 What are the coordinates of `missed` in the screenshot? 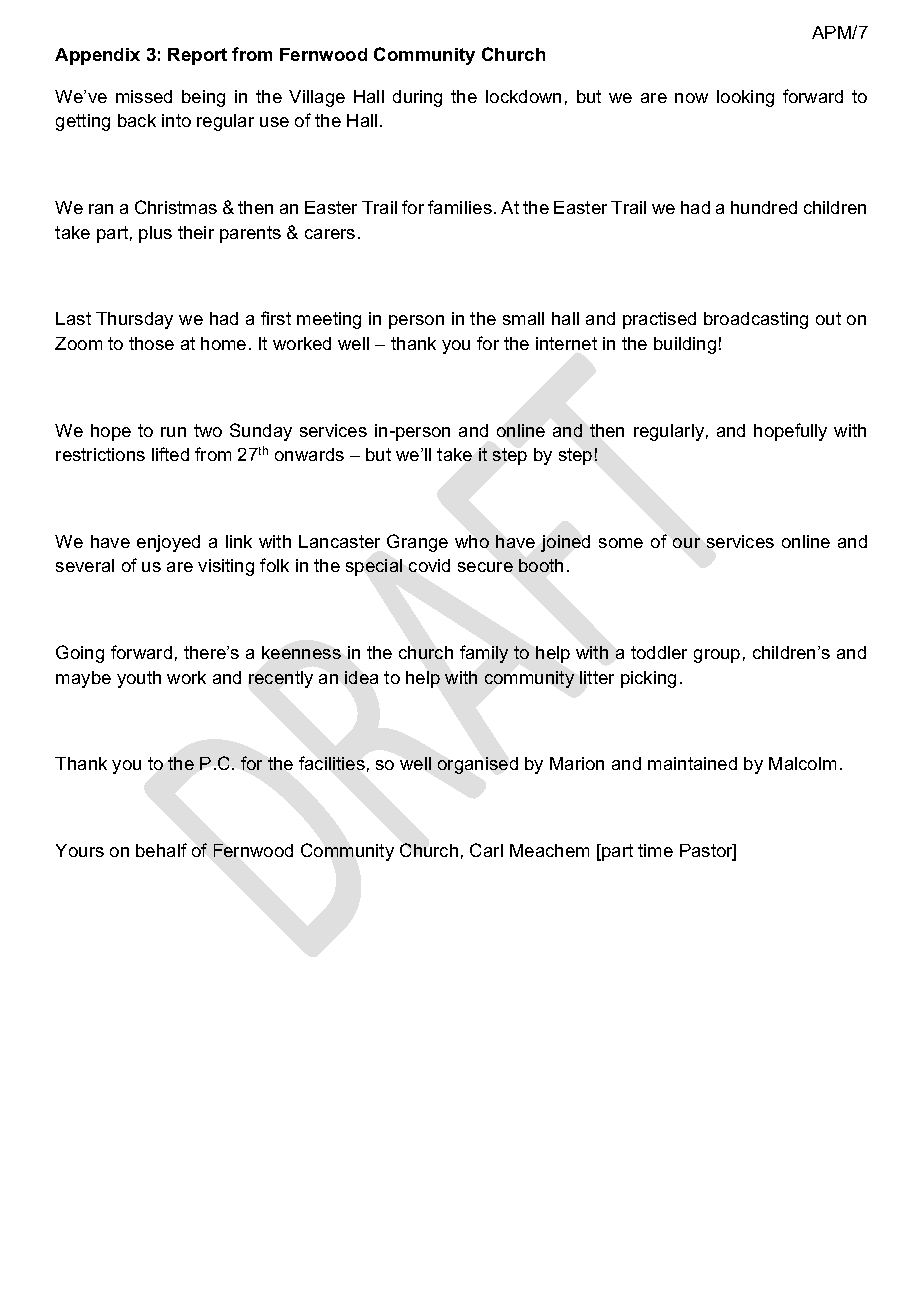 It's located at (144, 96).
